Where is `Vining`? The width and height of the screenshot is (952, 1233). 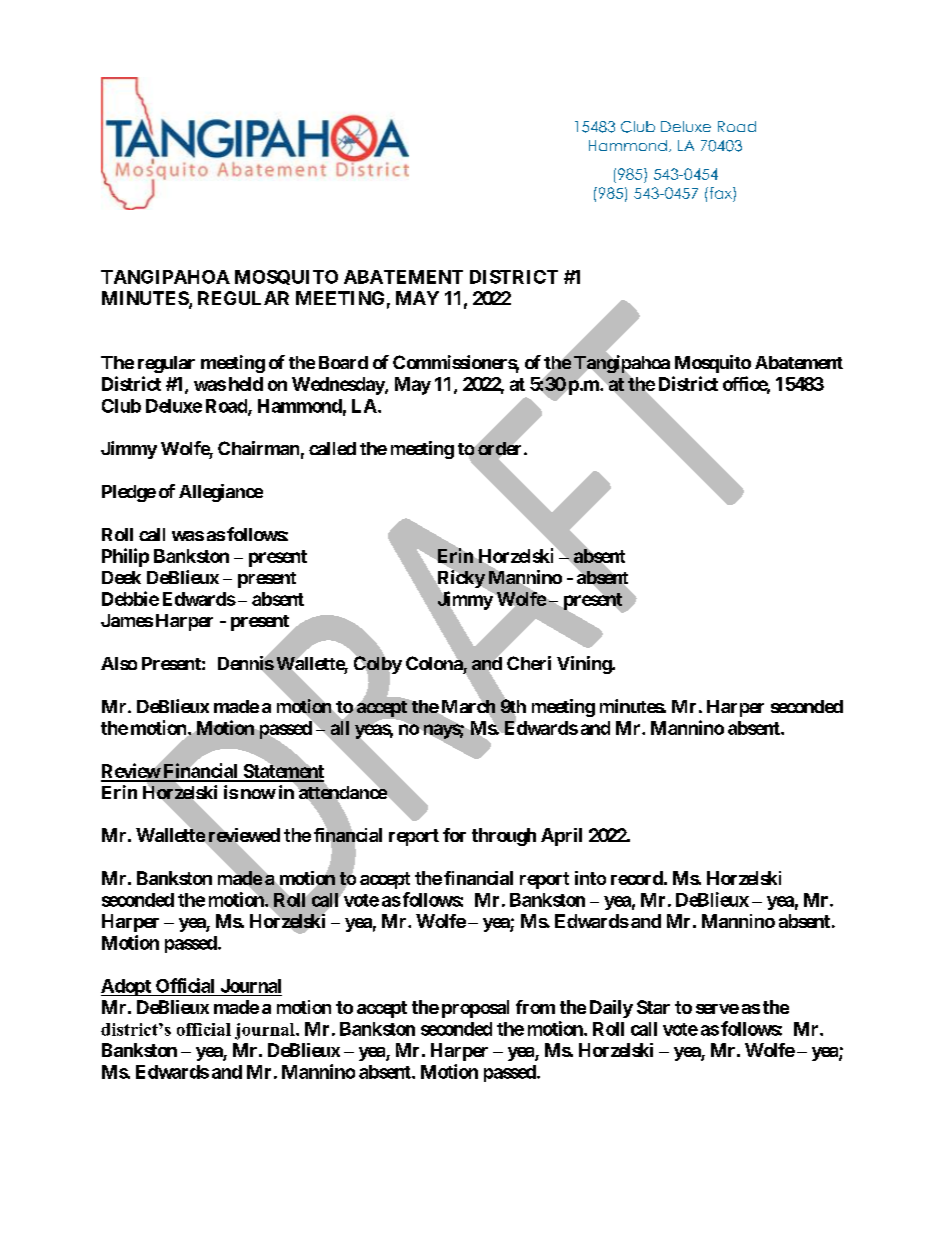
Vining is located at coordinates (585, 665).
